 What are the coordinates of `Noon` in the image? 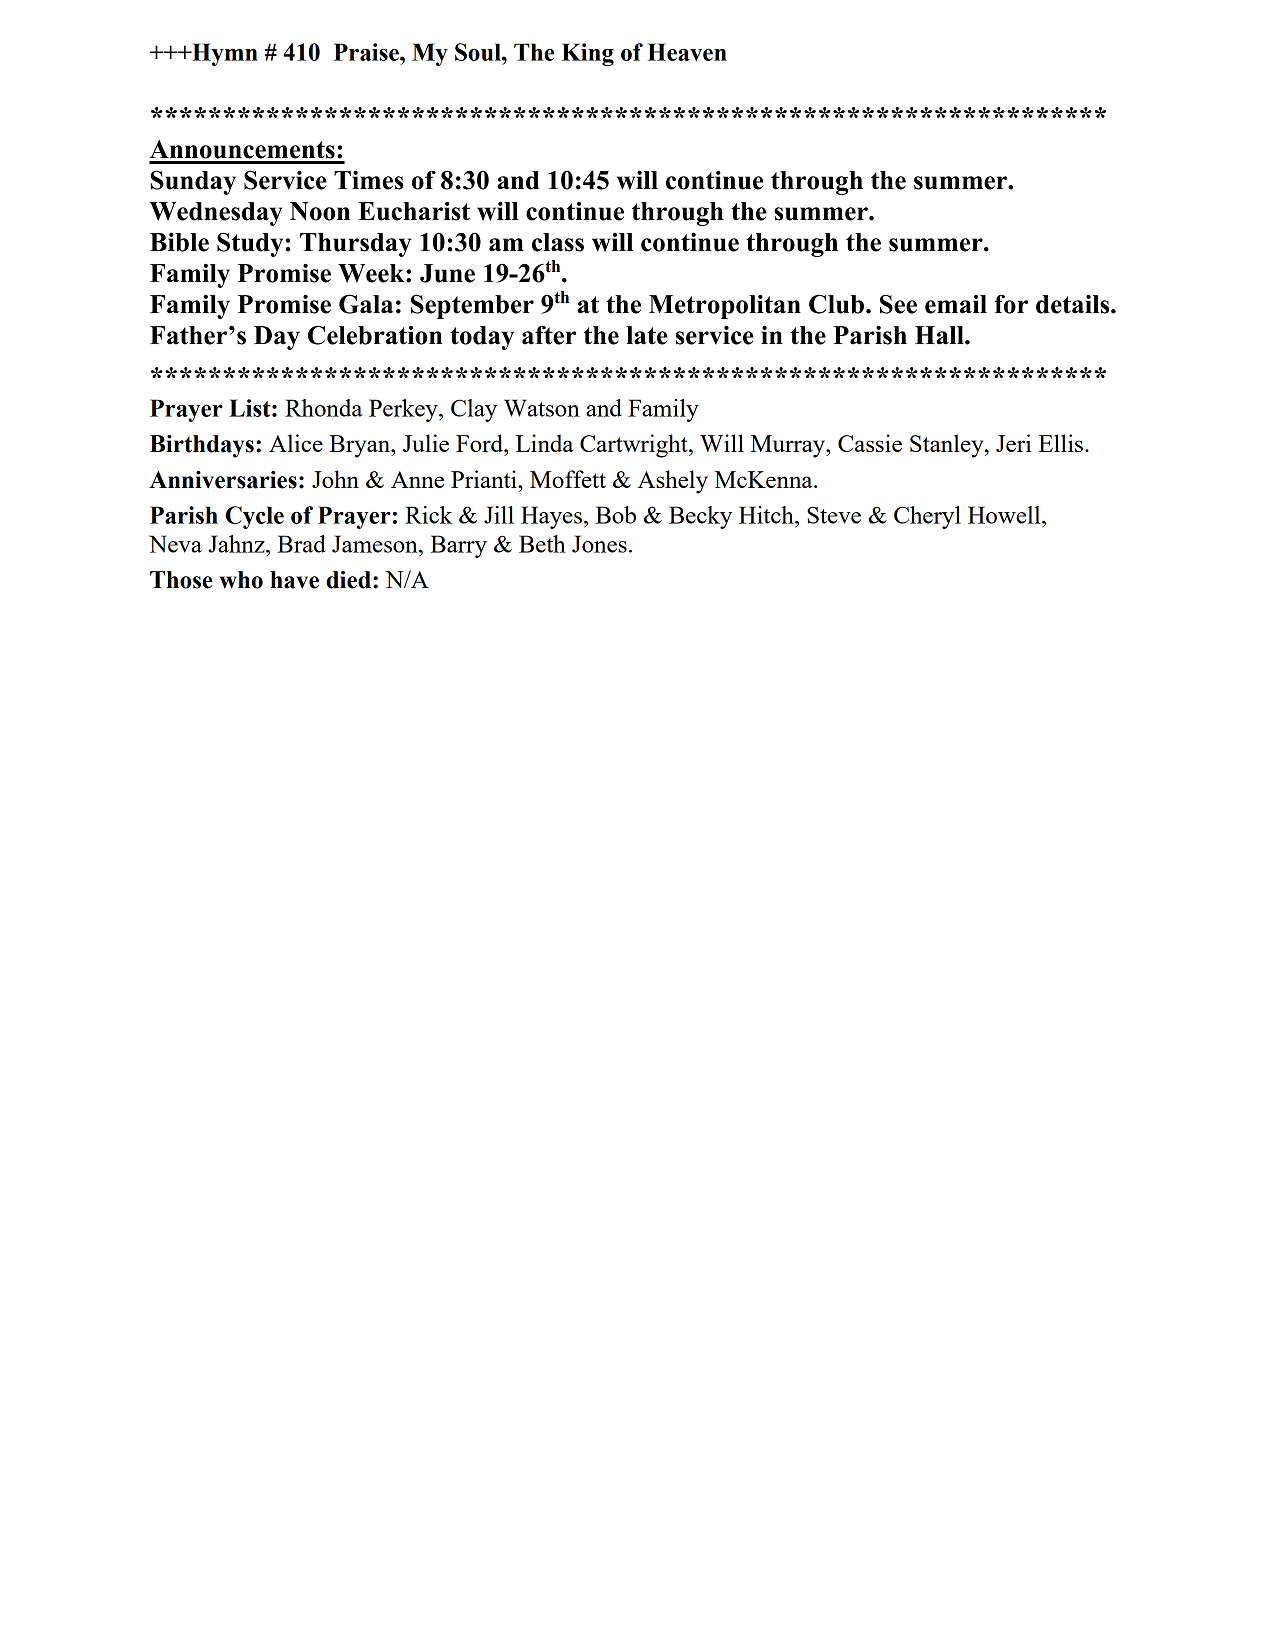 It's located at (320, 211).
